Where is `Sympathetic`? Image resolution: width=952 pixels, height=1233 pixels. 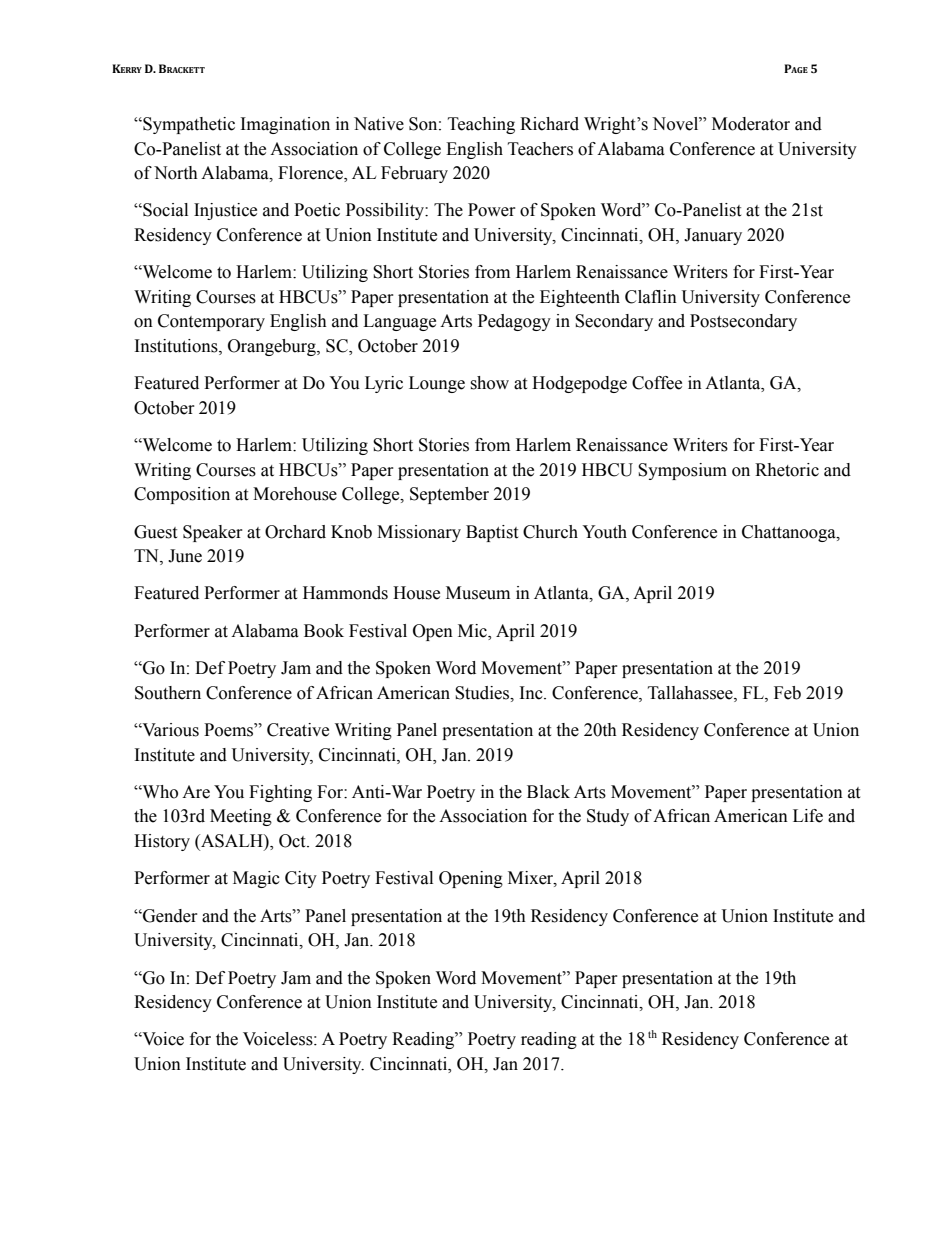
Sympathetic is located at coordinates (188, 125).
